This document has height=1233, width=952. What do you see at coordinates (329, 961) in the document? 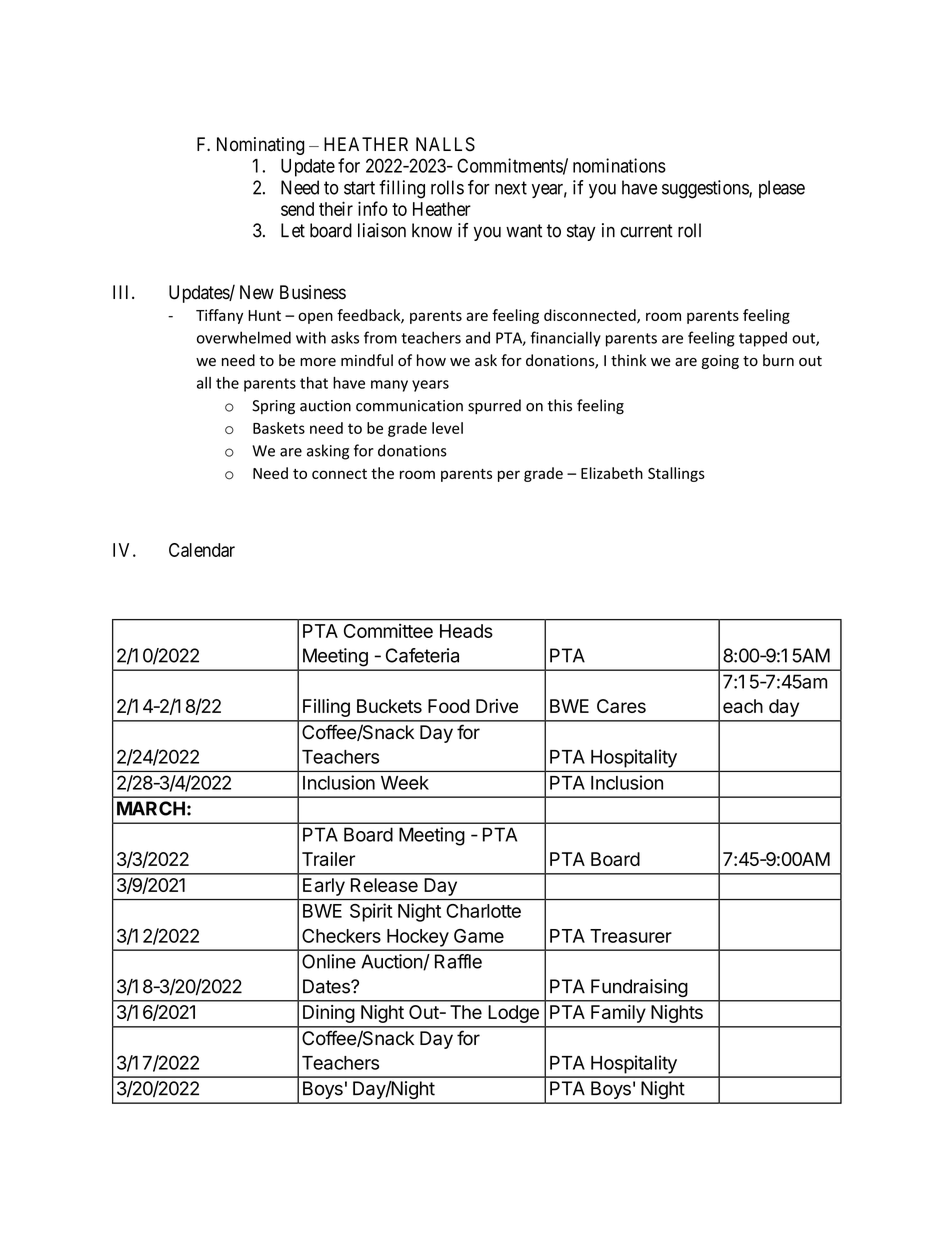
I see `Online` at bounding box center [329, 961].
